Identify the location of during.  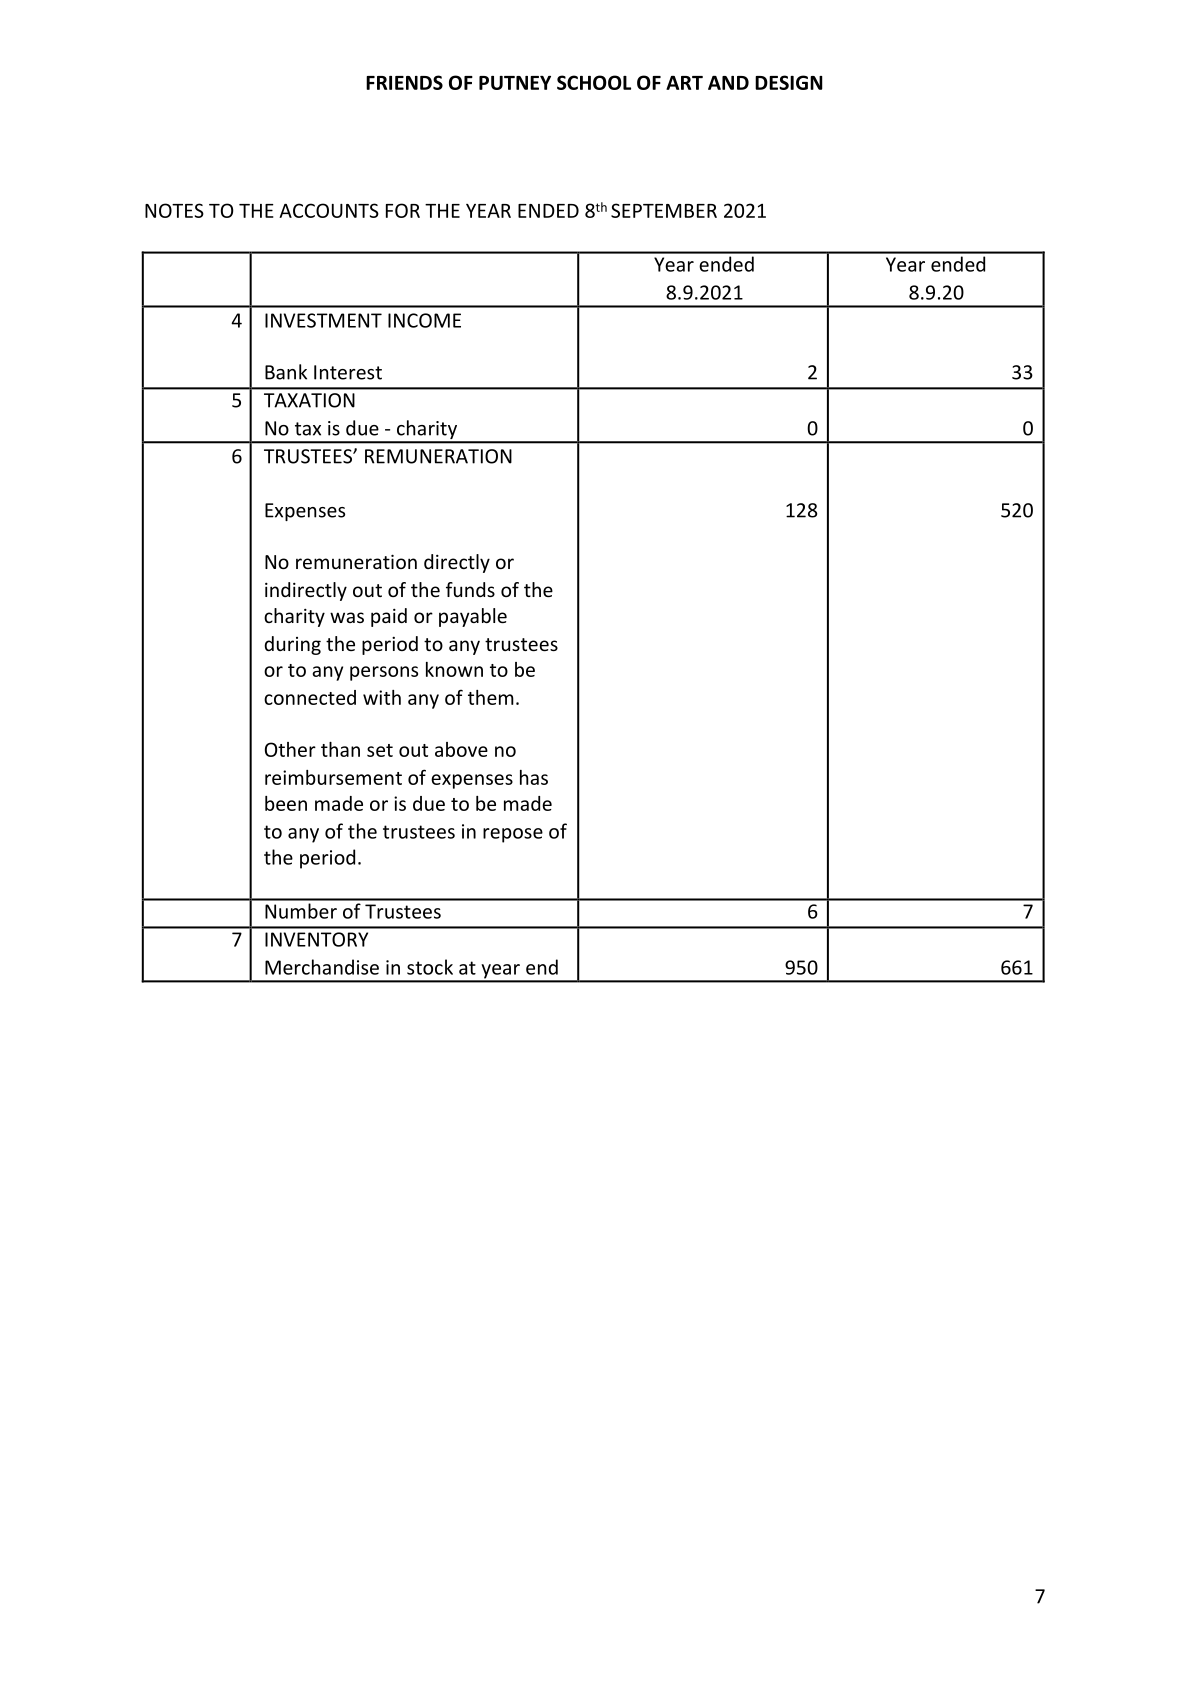
(292, 645).
